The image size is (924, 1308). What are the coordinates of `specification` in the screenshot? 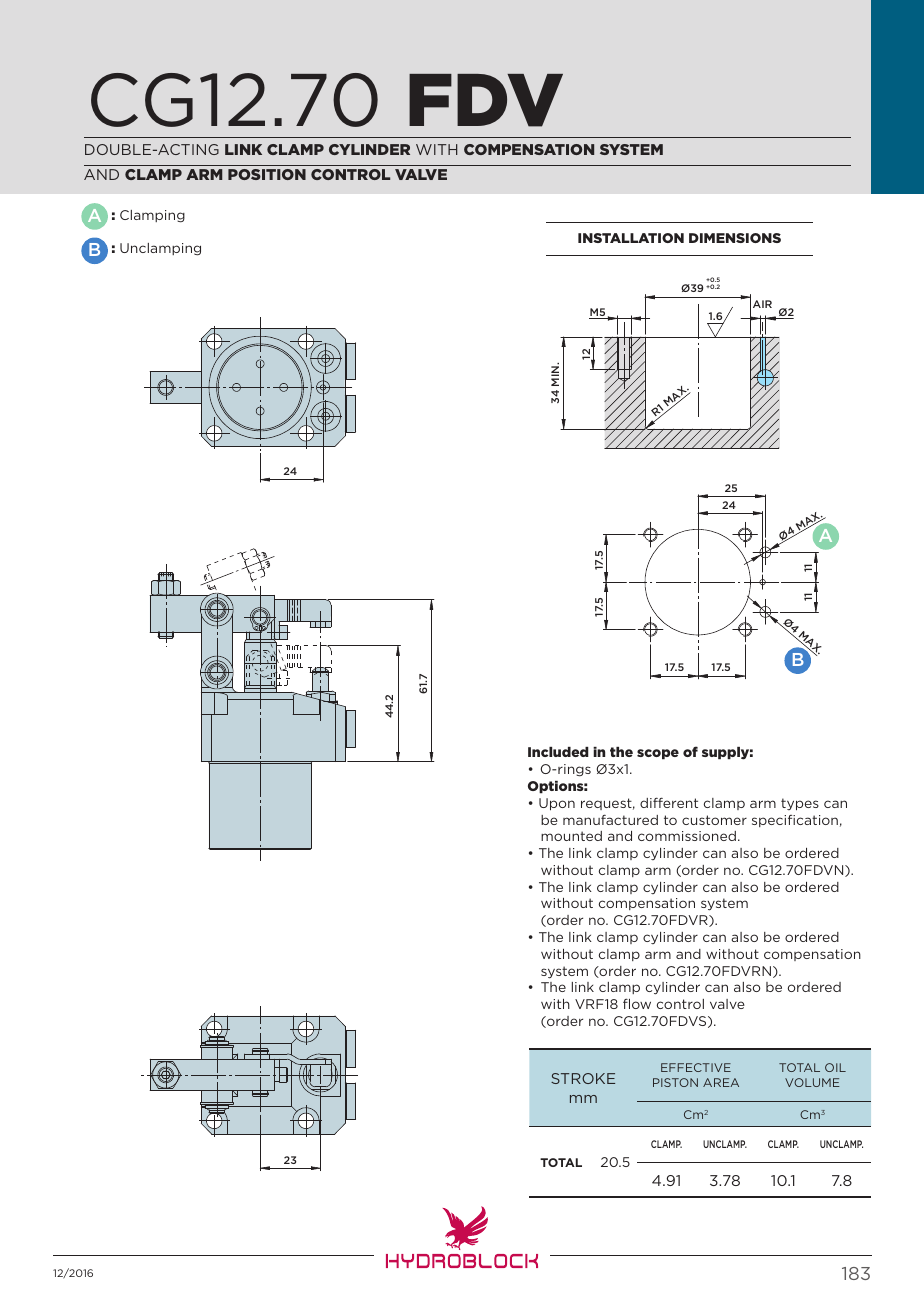 It's located at (795, 821).
